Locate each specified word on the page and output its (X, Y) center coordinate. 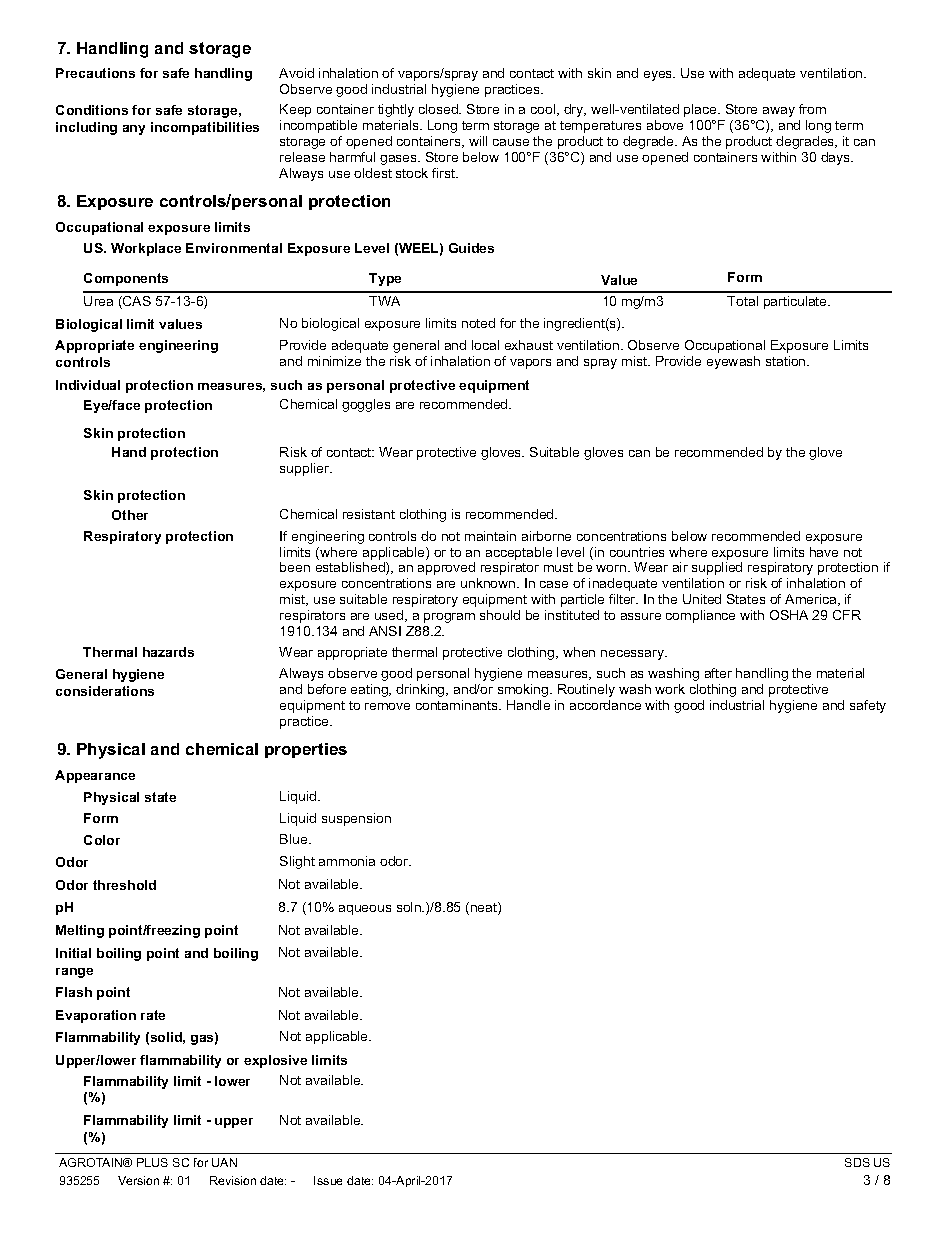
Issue (328, 1180)
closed (439, 109)
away (779, 112)
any (134, 130)
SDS (857, 1162)
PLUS (152, 1162)
